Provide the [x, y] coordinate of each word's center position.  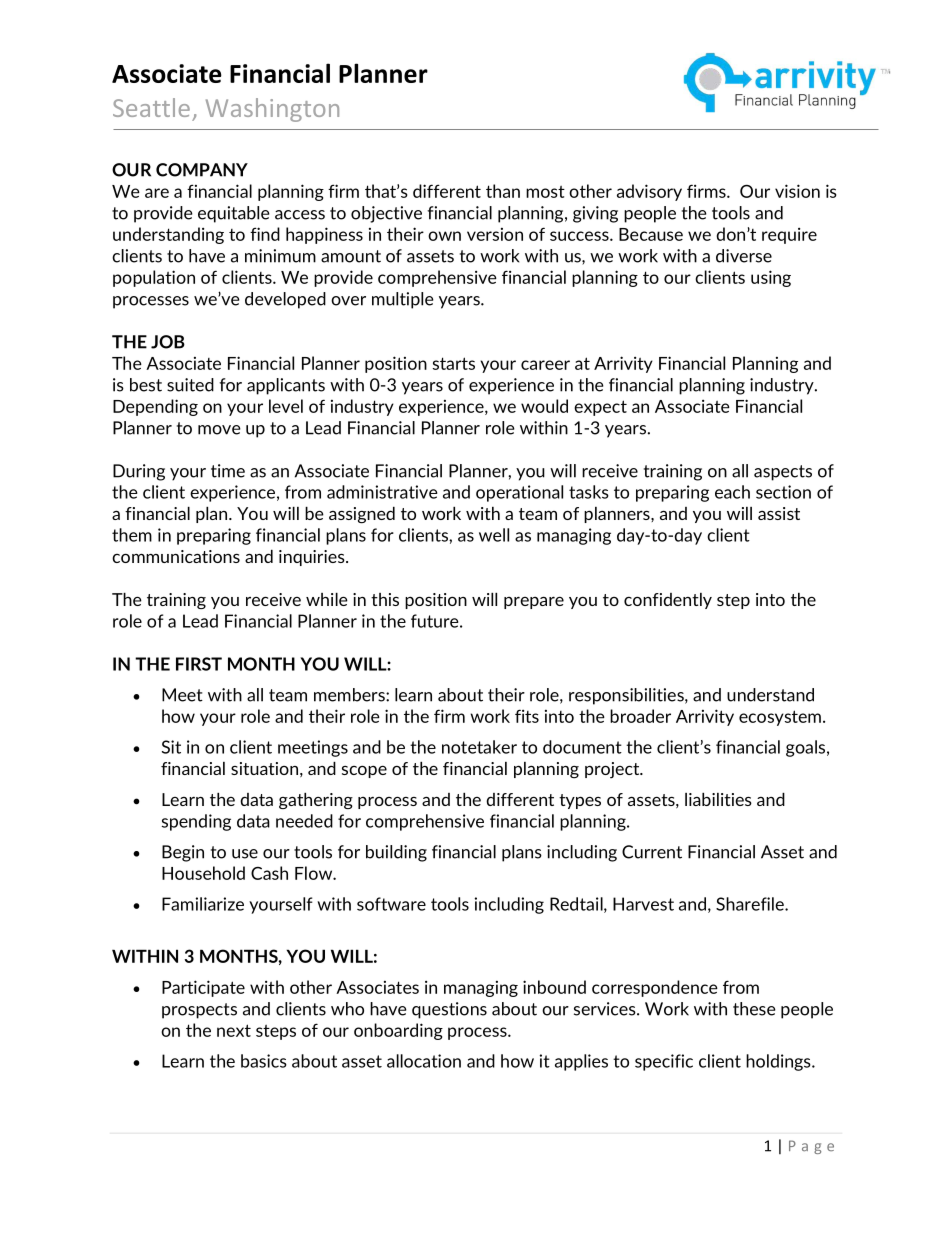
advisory [649, 192]
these [754, 1009]
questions [449, 1010]
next [234, 1030]
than [503, 191]
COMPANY [202, 170]
